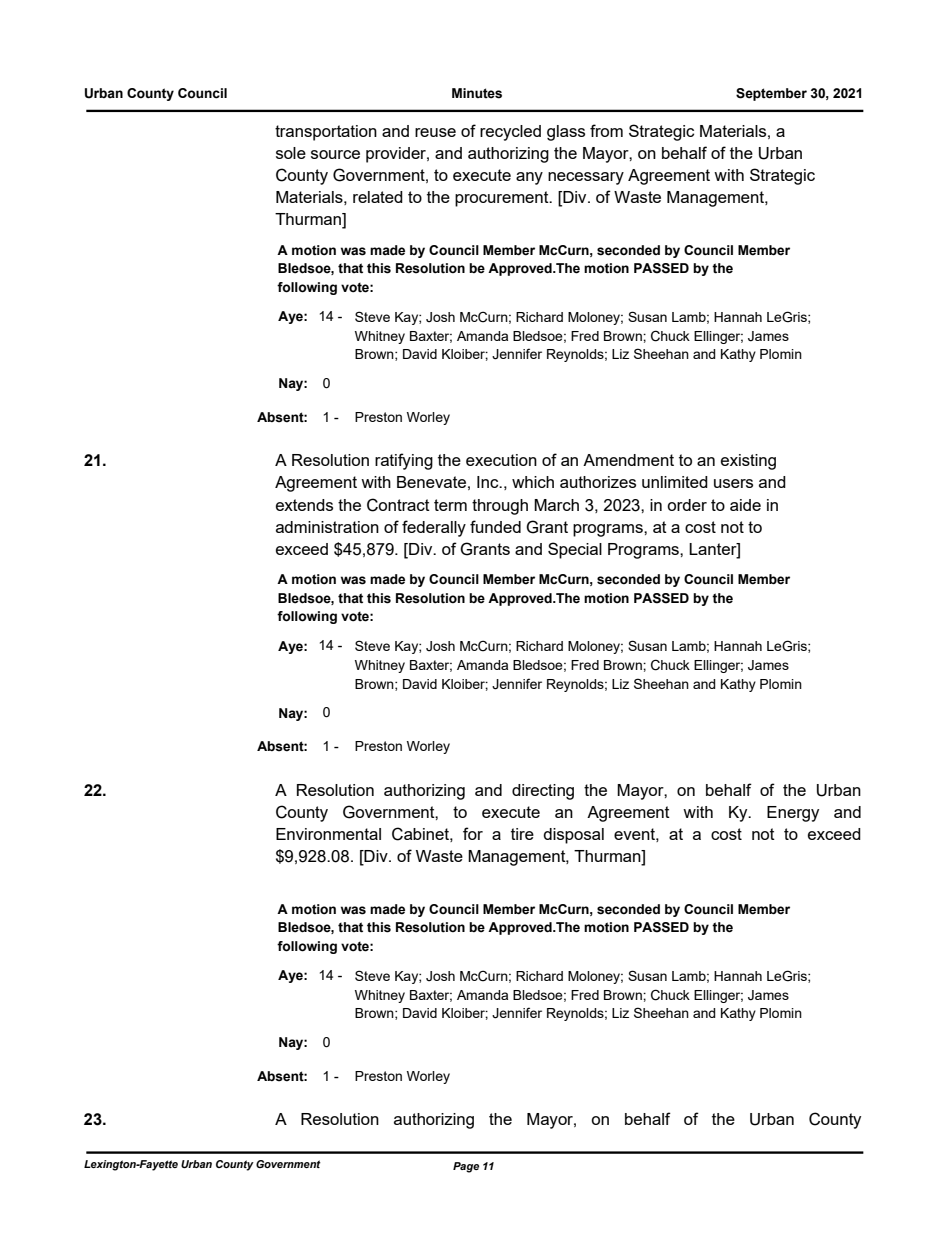  What do you see at coordinates (575, 550) in the screenshot?
I see `Special` at bounding box center [575, 550].
